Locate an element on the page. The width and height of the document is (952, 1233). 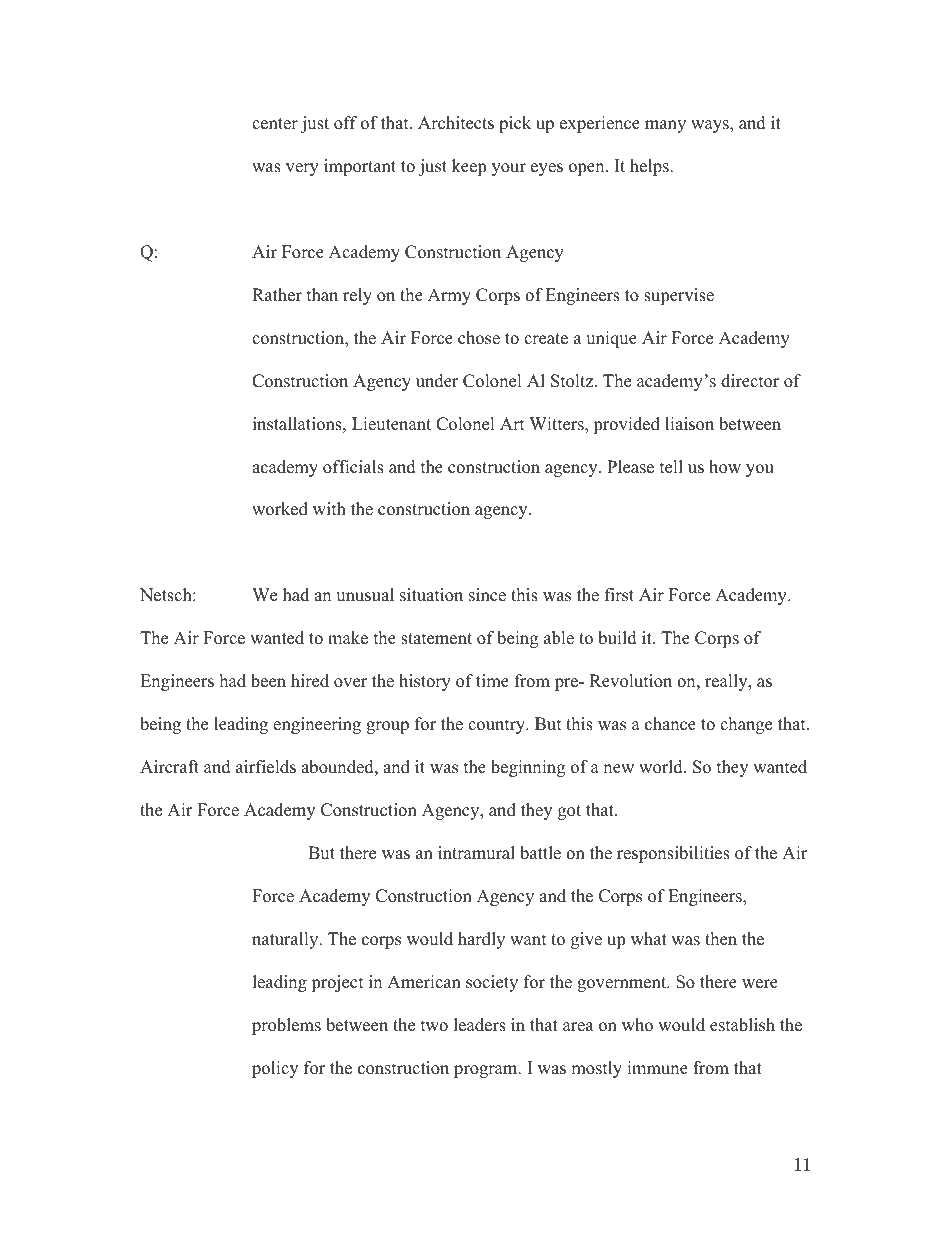
leaders is located at coordinates (480, 1025).
